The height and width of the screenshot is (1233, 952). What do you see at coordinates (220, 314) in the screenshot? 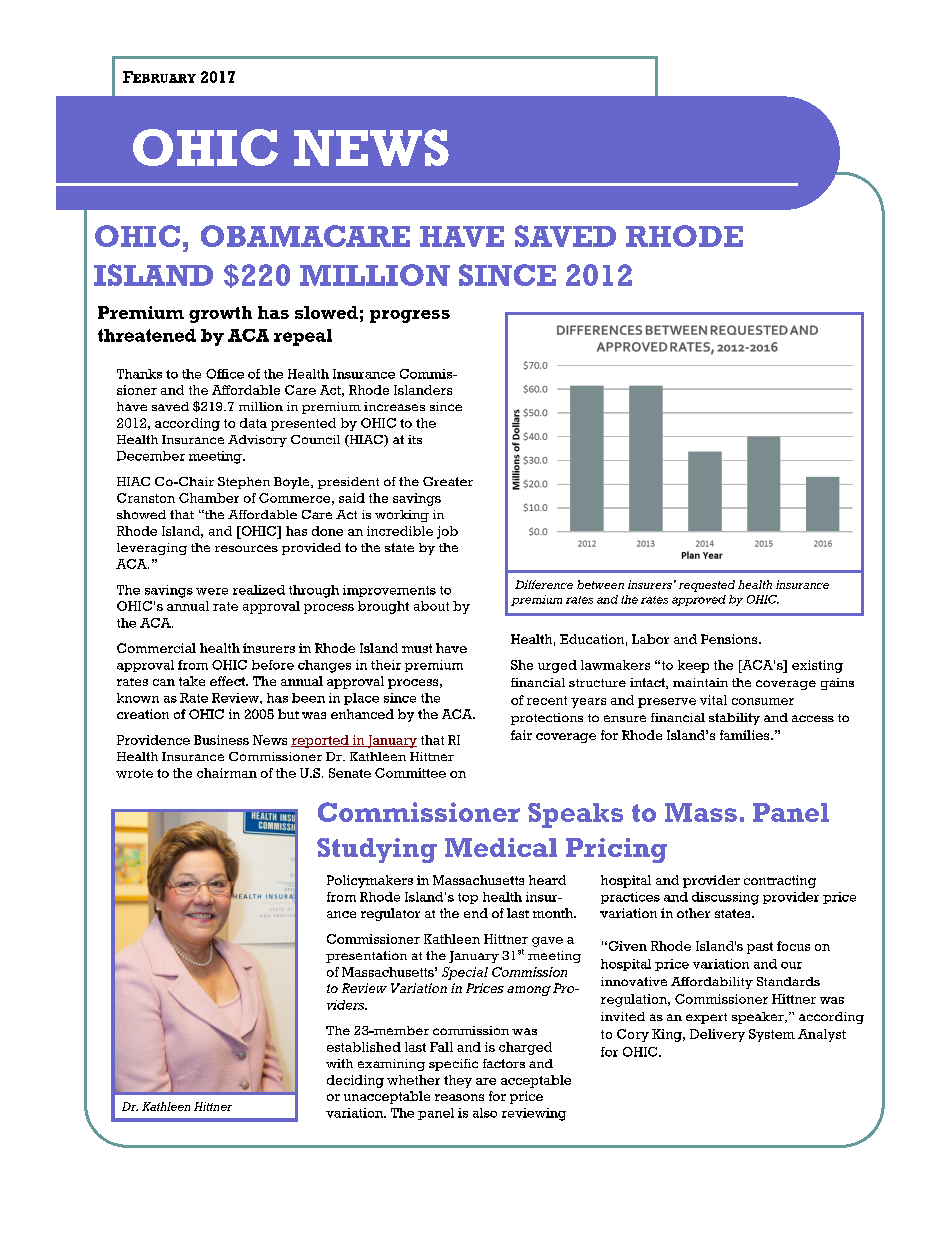
I see `growth` at bounding box center [220, 314].
